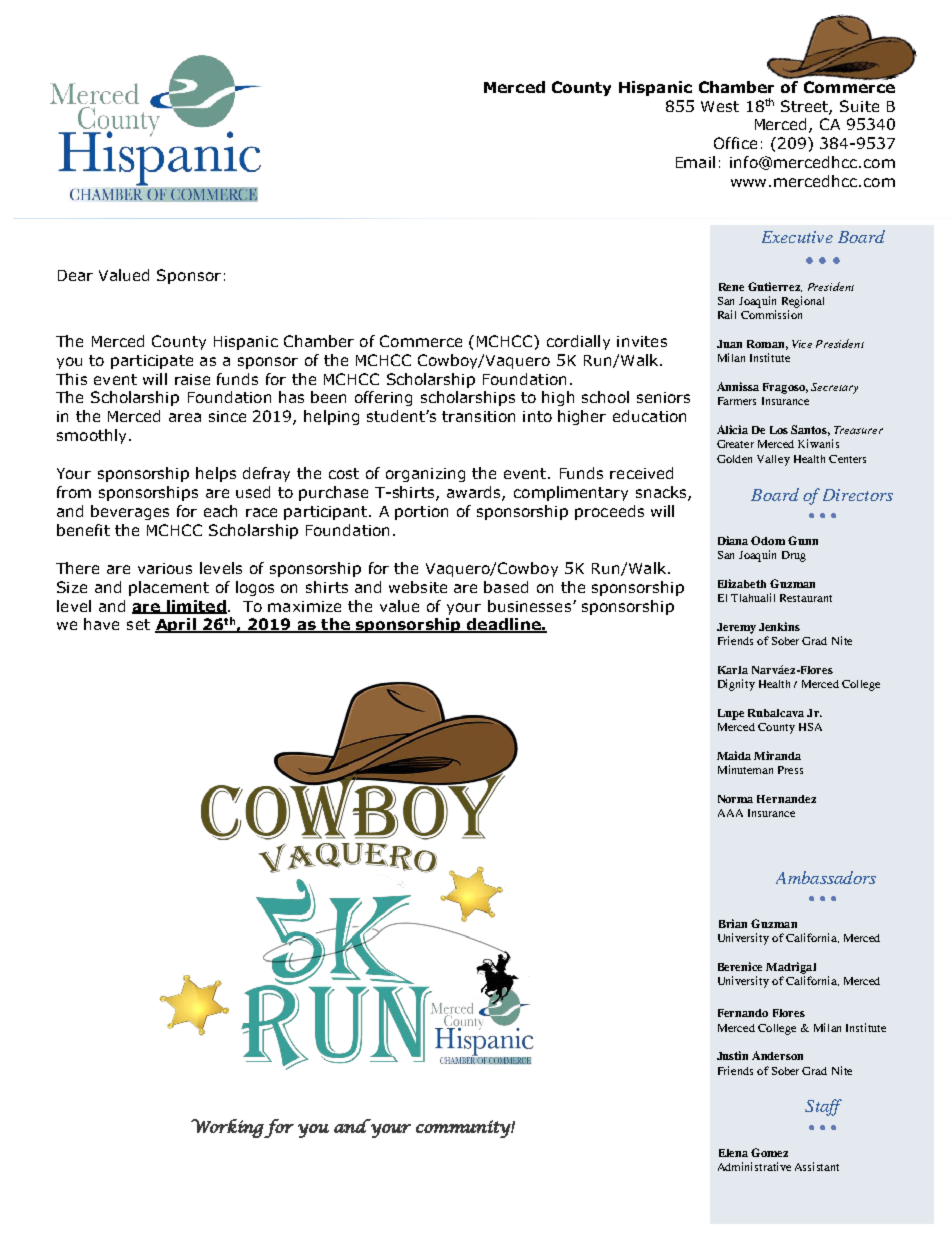 The image size is (952, 1233). Describe the element at coordinates (75, 275) in the screenshot. I see `Dear` at that location.
